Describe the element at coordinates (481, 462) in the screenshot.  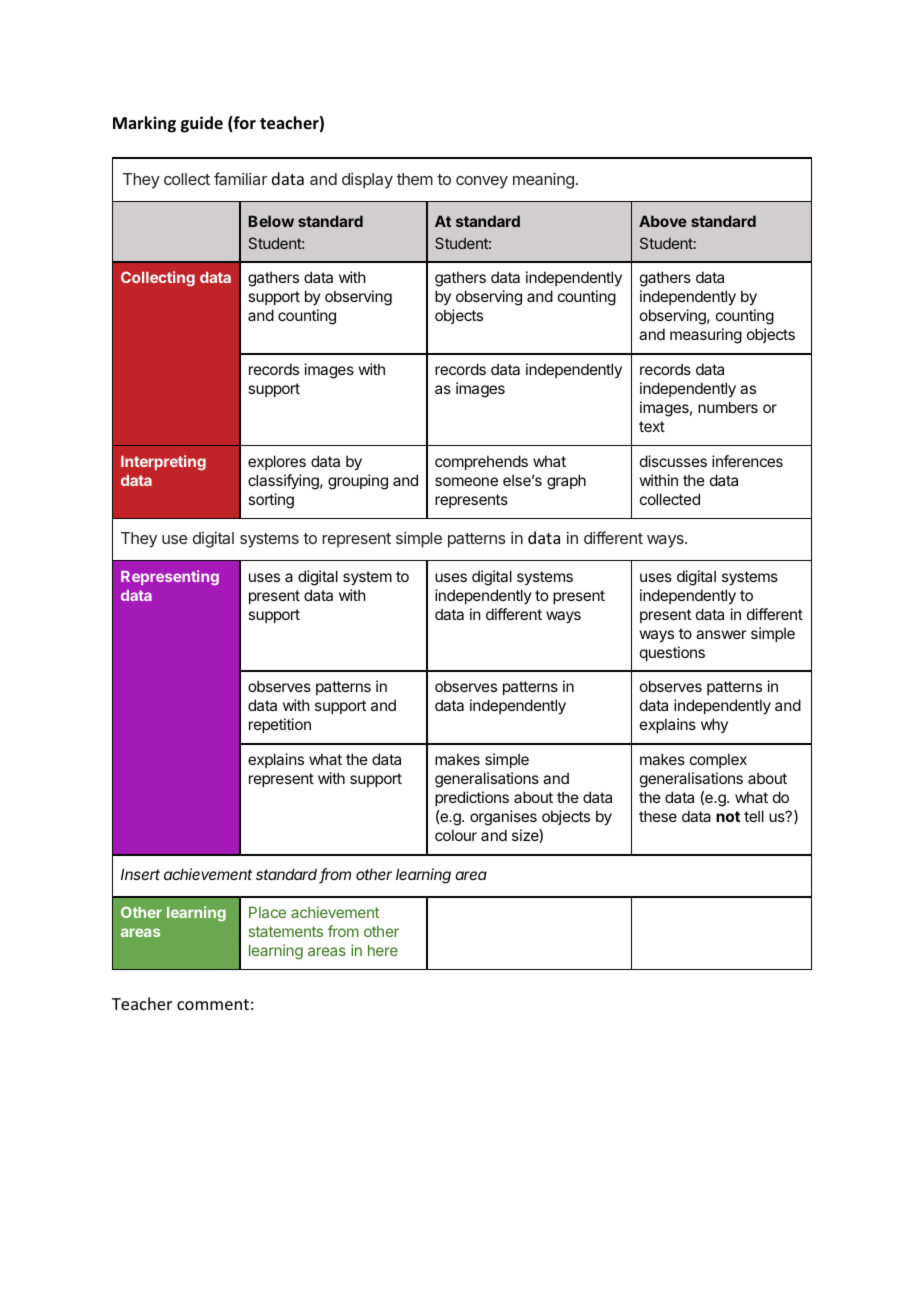
I see `comprehends` at that location.
